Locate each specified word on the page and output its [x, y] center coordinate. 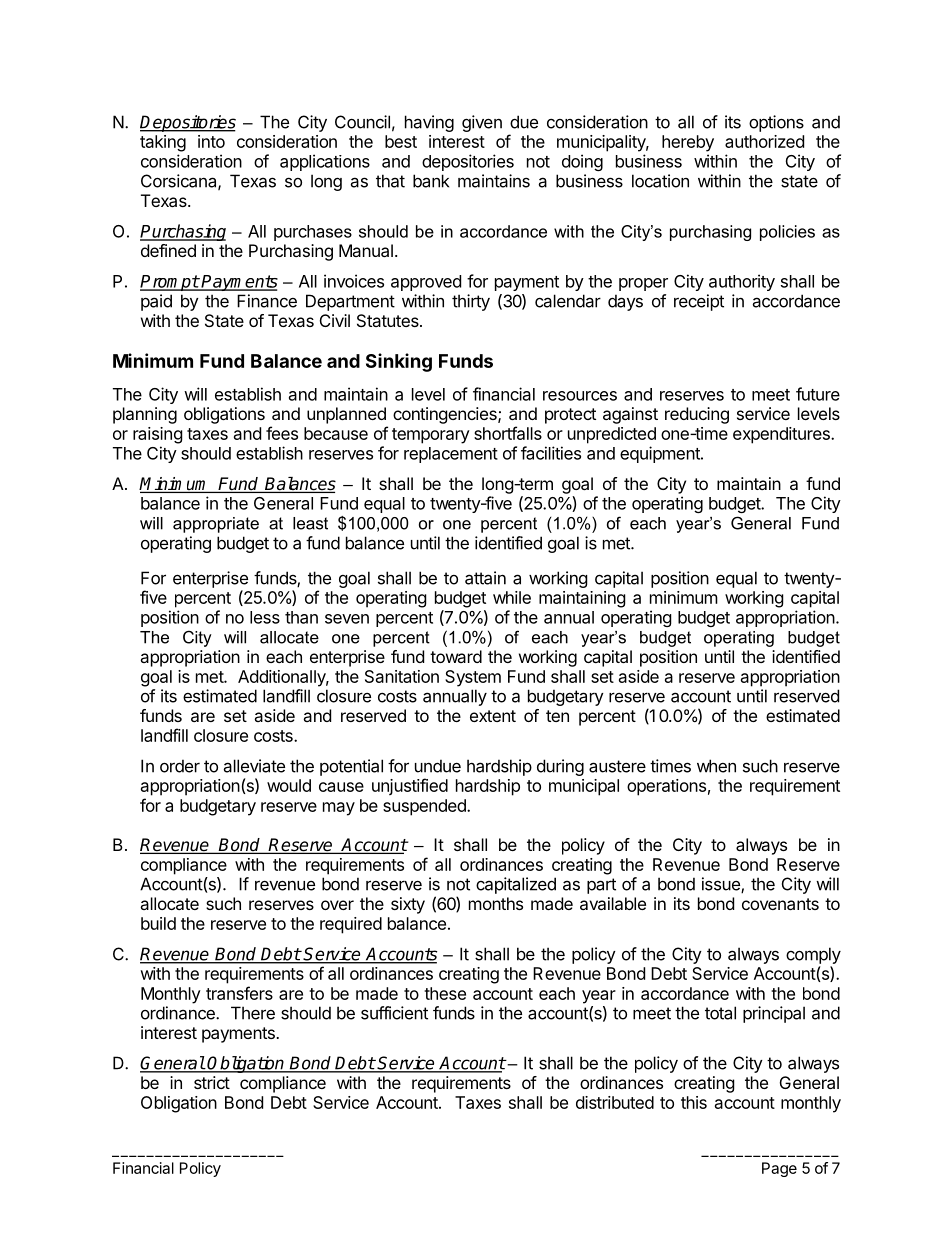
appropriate [216, 525]
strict [212, 1082]
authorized [764, 141]
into [211, 141]
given [482, 123]
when [716, 766]
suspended [425, 807]
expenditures [782, 435]
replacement [451, 455]
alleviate [254, 766]
